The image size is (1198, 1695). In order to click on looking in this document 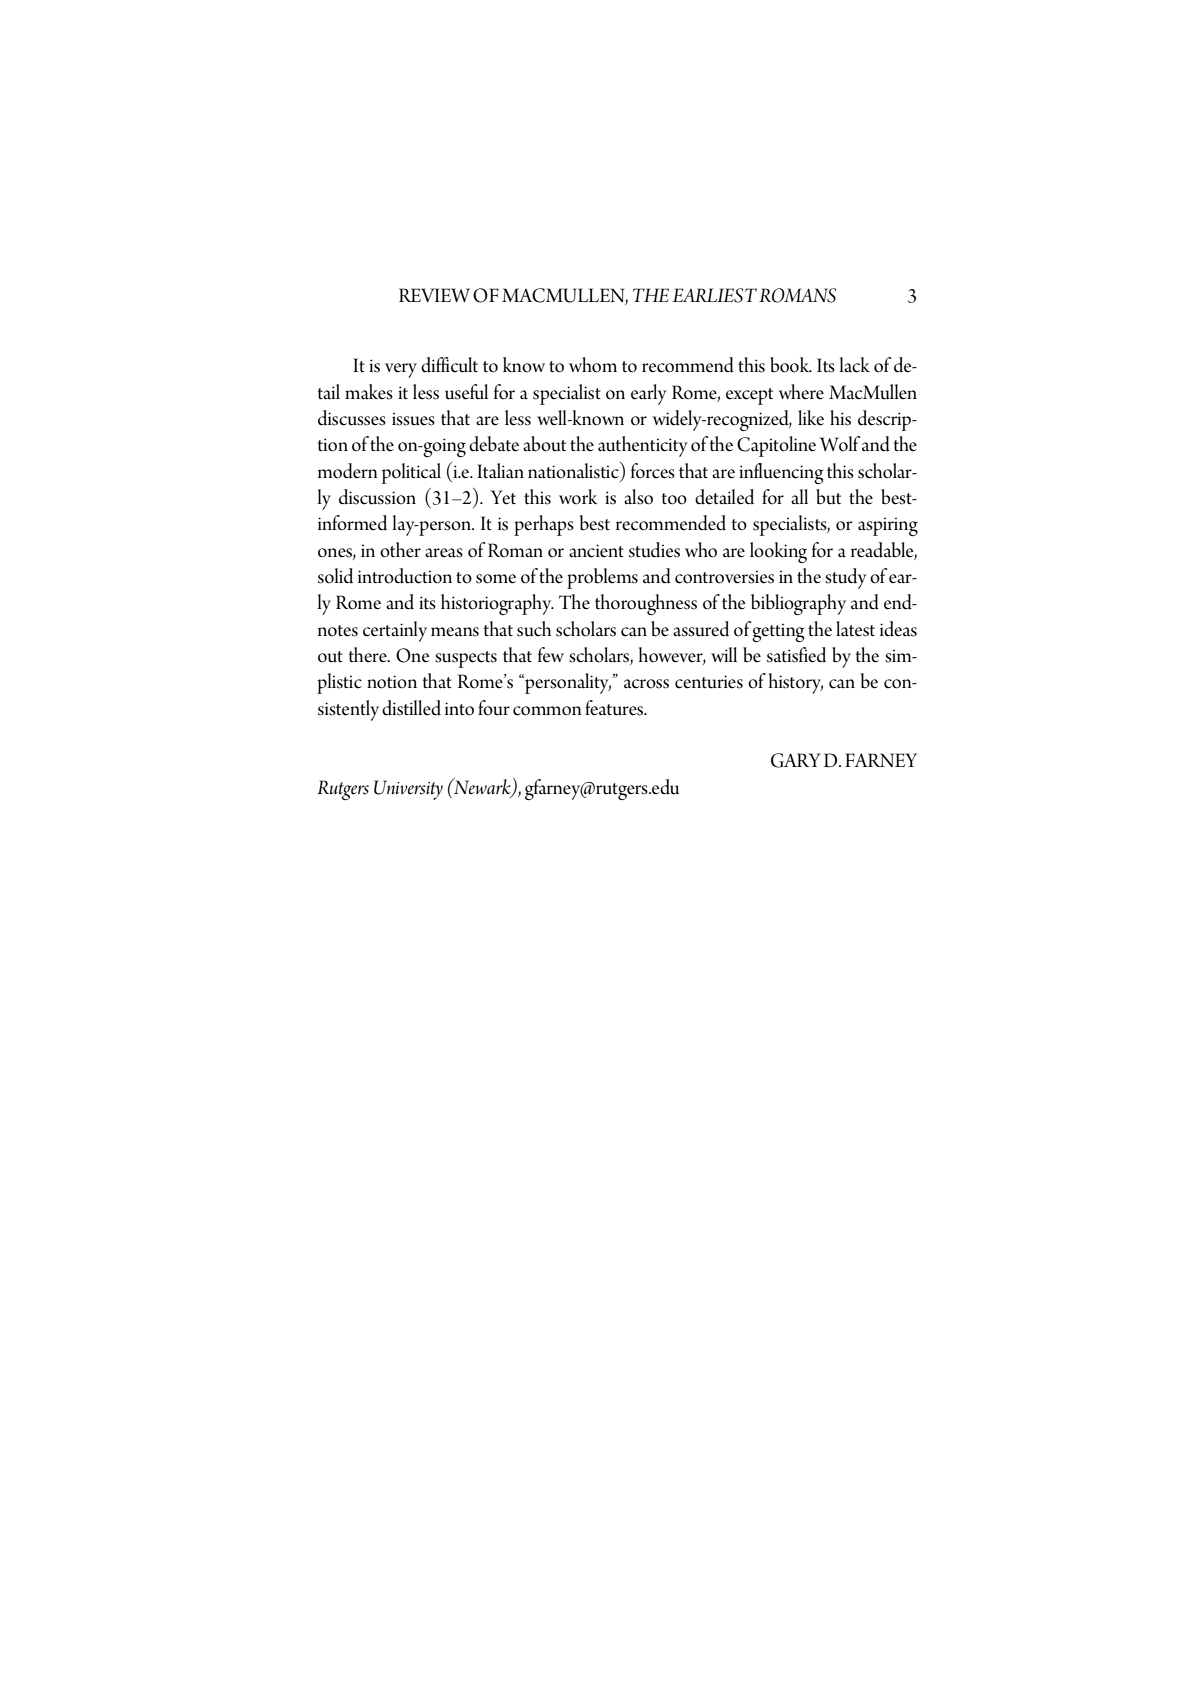, I will do `click(778, 552)`.
